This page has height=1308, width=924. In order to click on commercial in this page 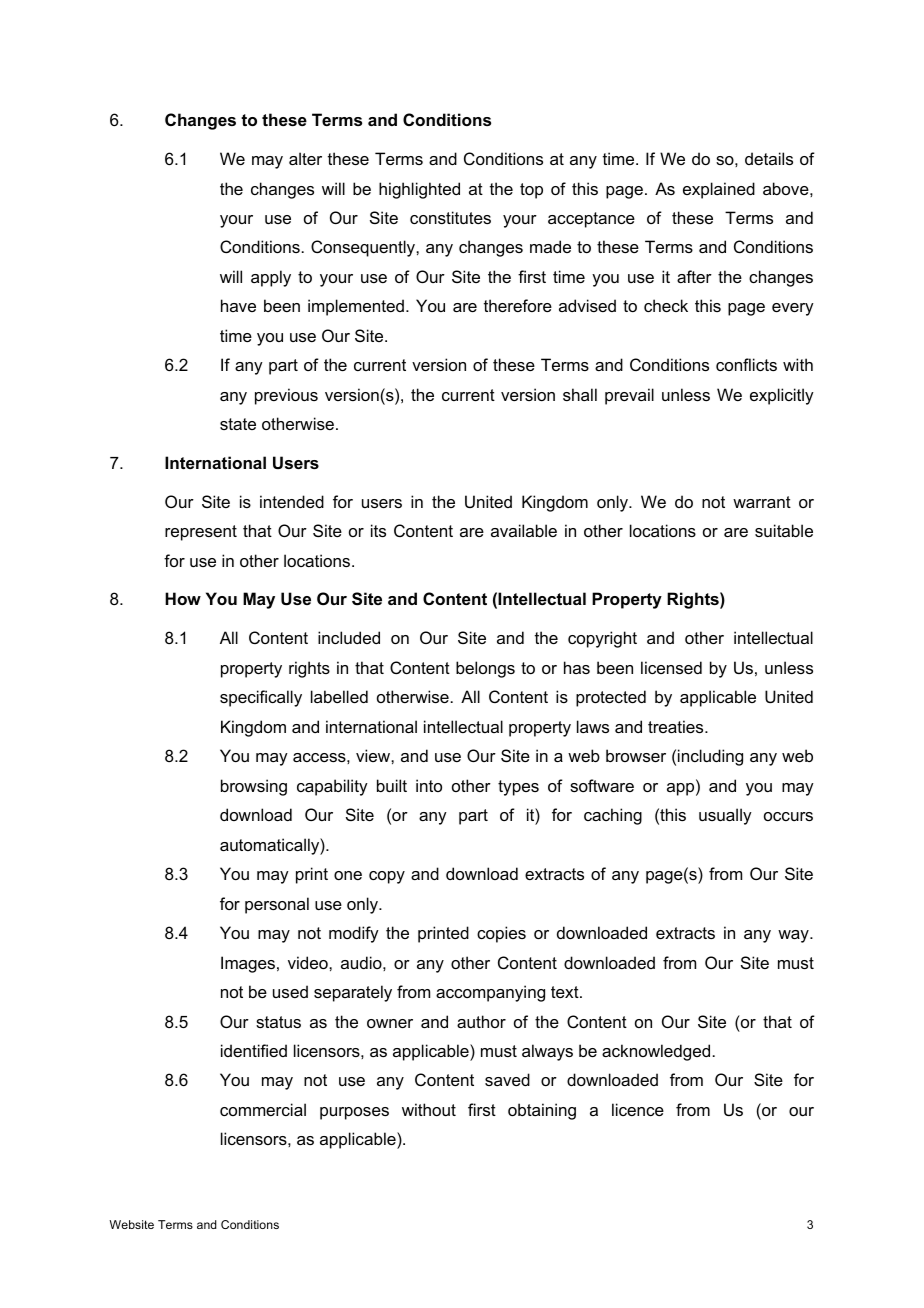, I will do `click(263, 1109)`.
